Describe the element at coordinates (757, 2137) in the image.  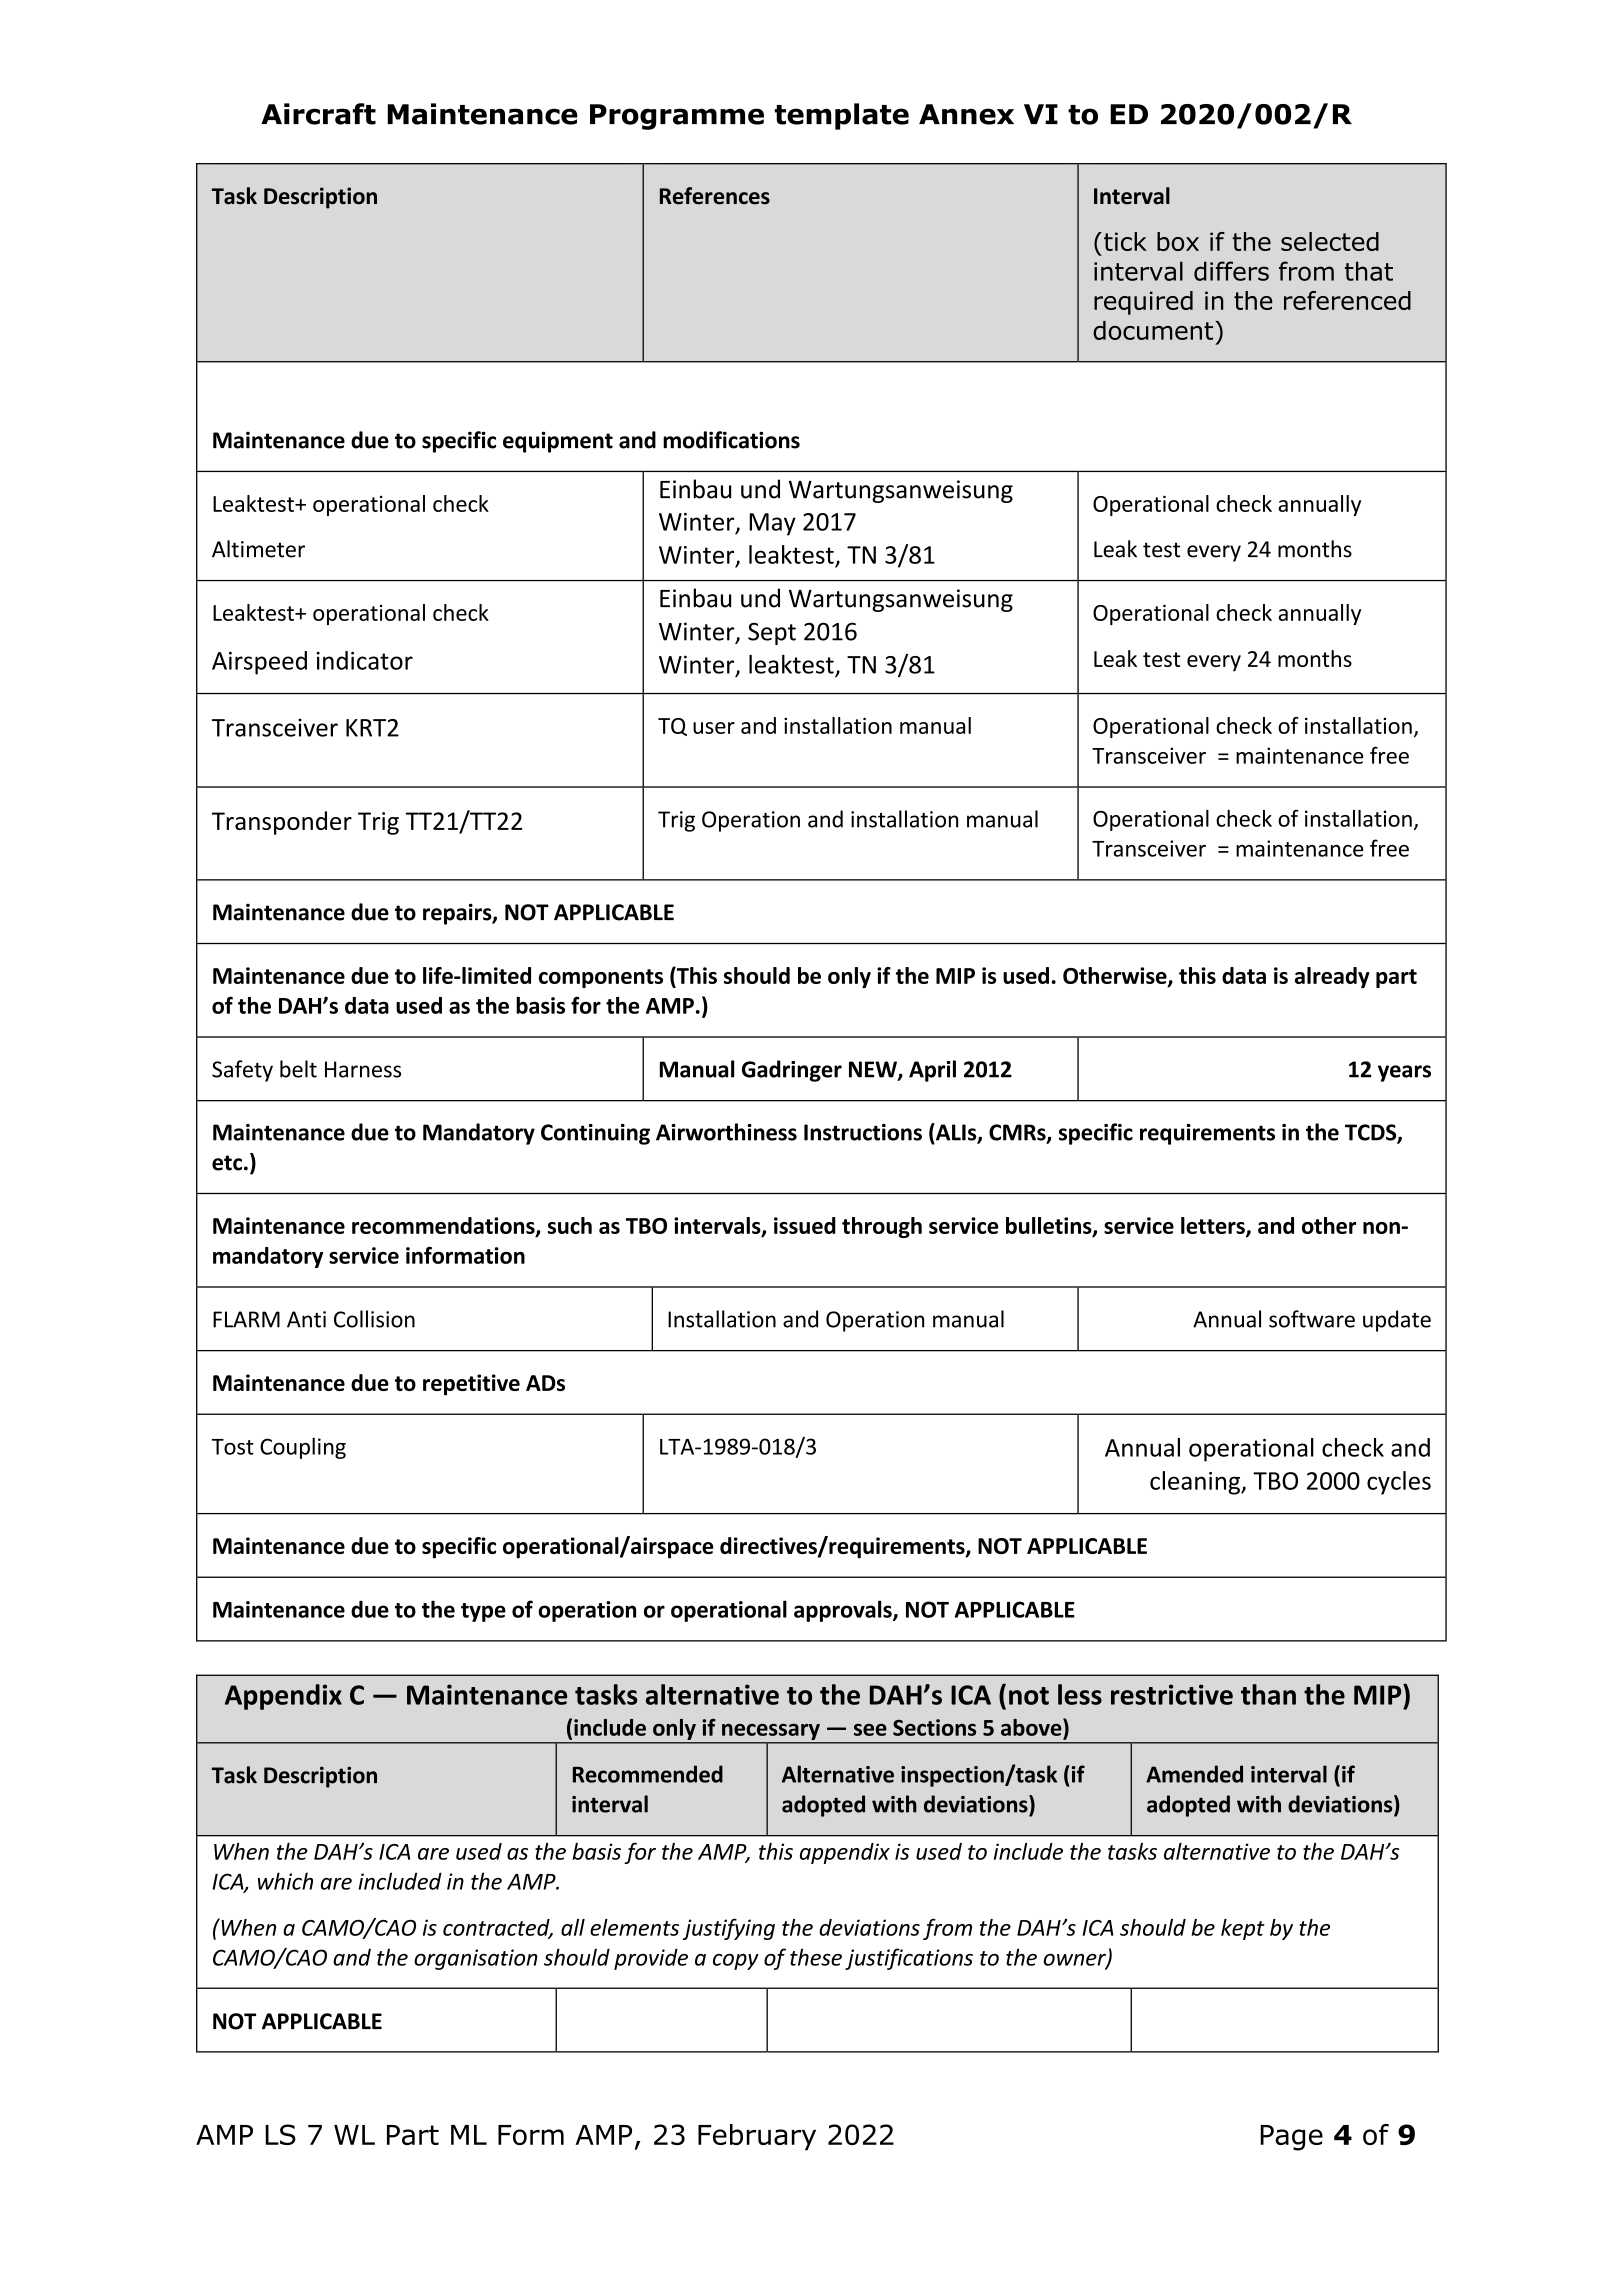
I see `February` at that location.
